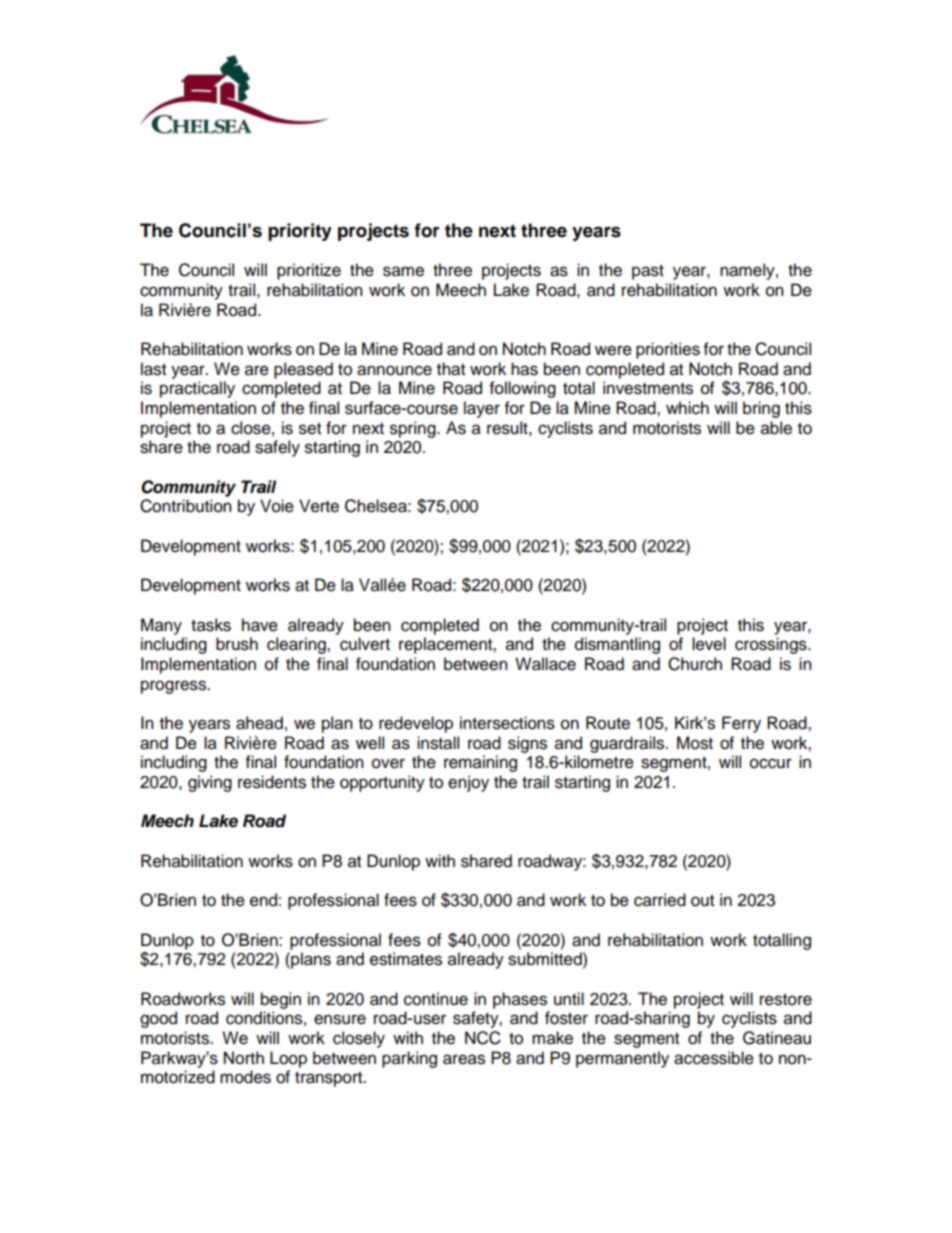 This document has height=1233, width=952. I want to click on past, so click(648, 272).
